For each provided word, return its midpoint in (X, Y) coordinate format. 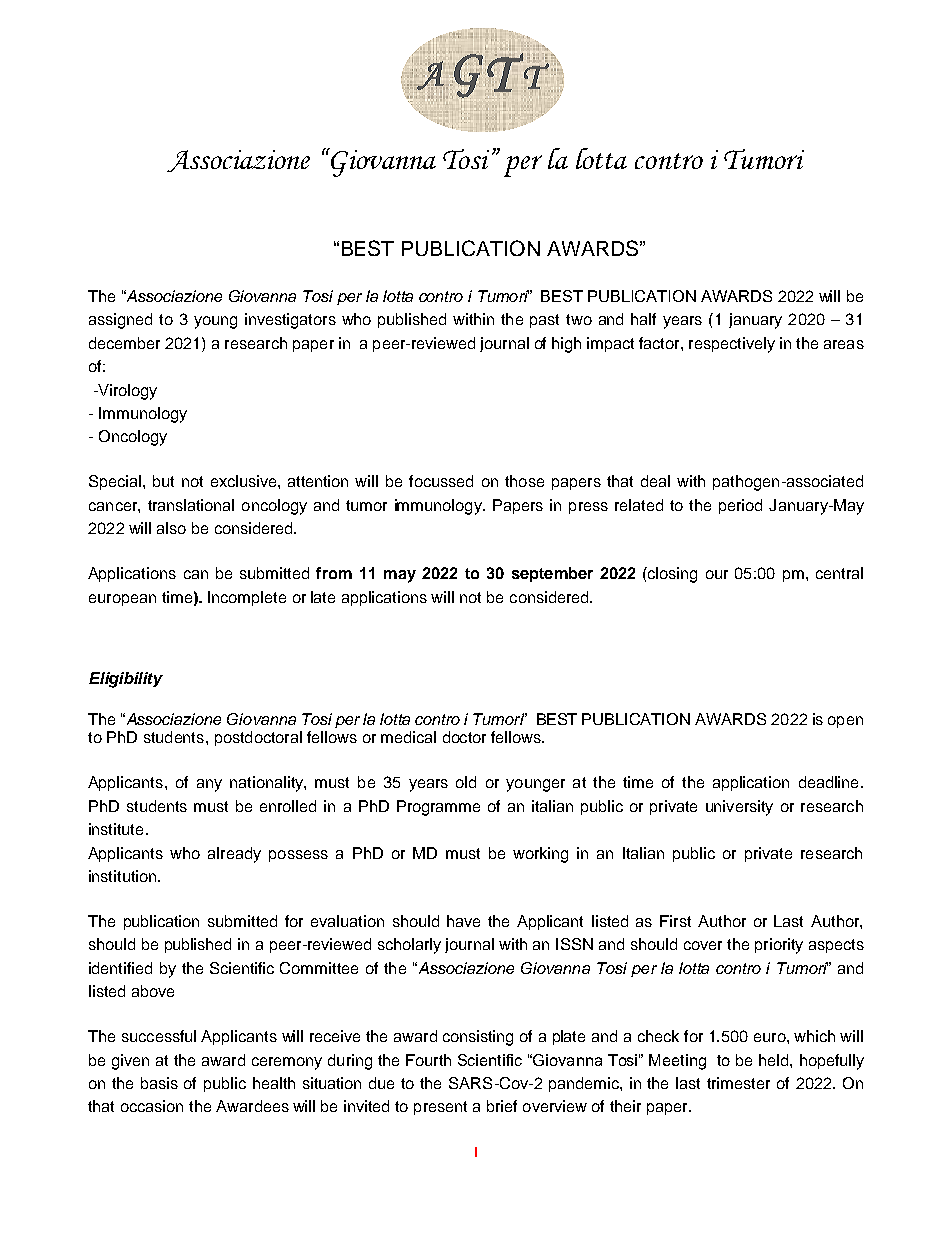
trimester (738, 1083)
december (124, 343)
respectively (732, 345)
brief (502, 1106)
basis (159, 1083)
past (544, 321)
